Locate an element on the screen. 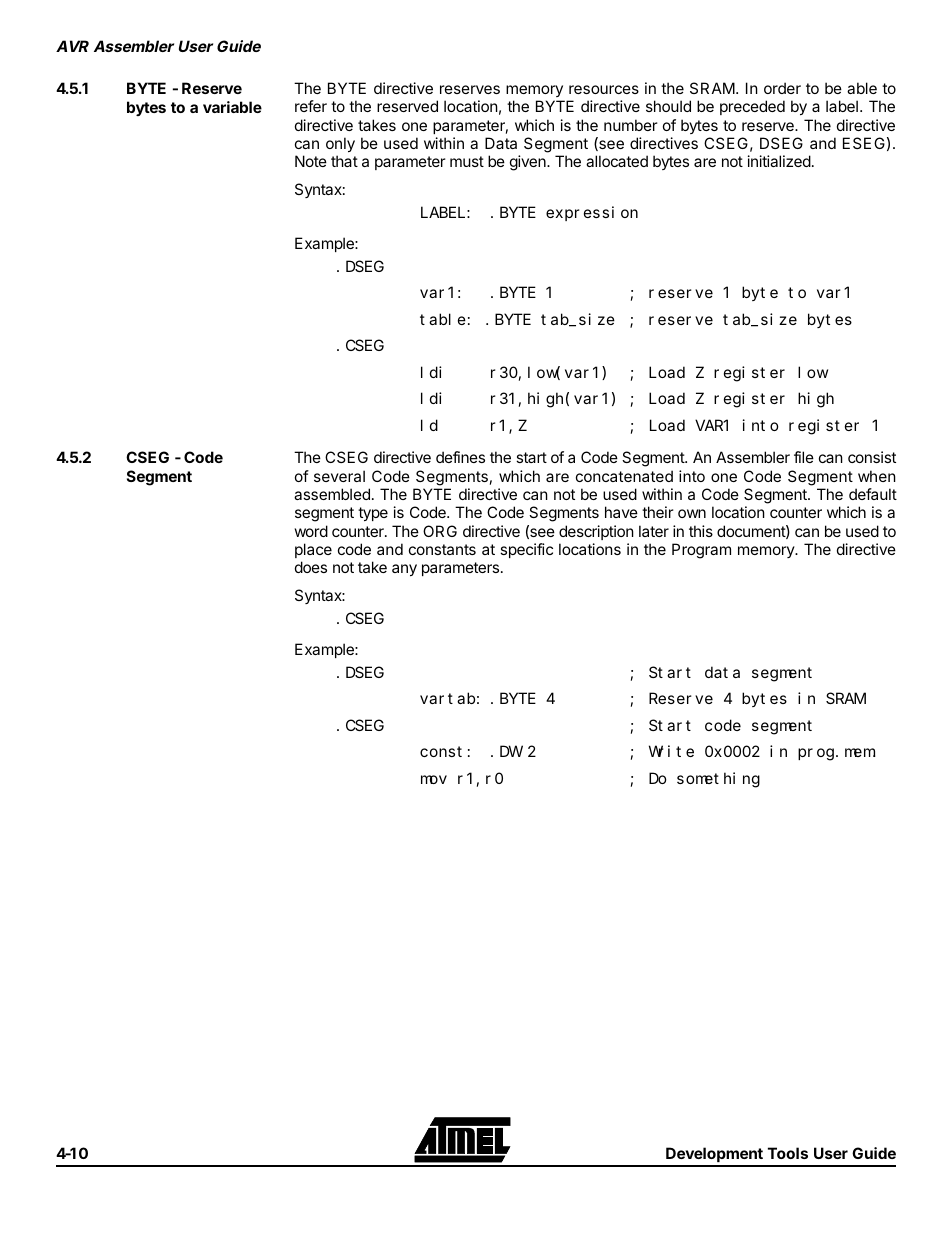 This screenshot has height=1233, width=952. order is located at coordinates (782, 88).
